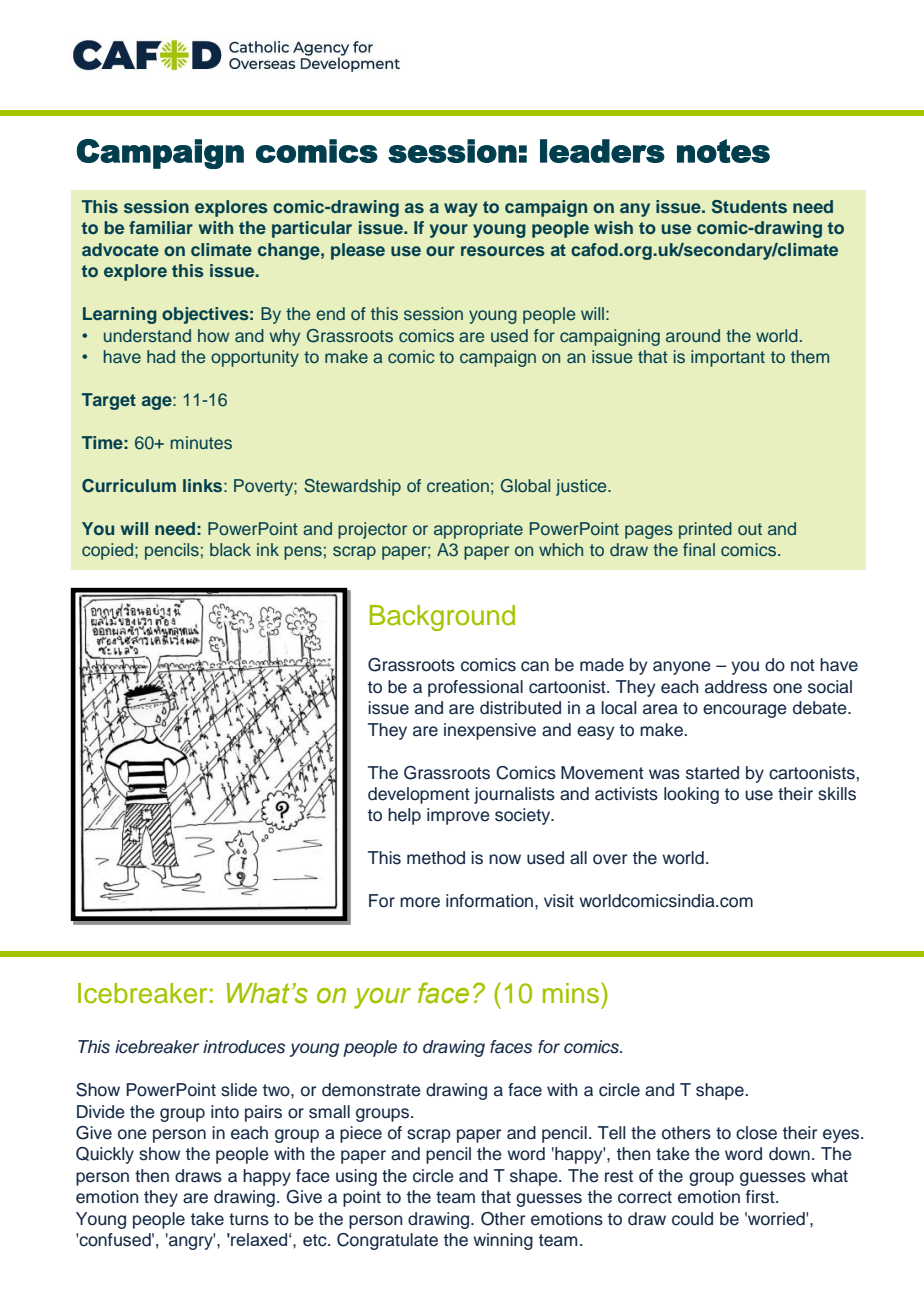 This screenshot has width=924, height=1308. I want to click on Students, so click(749, 207).
